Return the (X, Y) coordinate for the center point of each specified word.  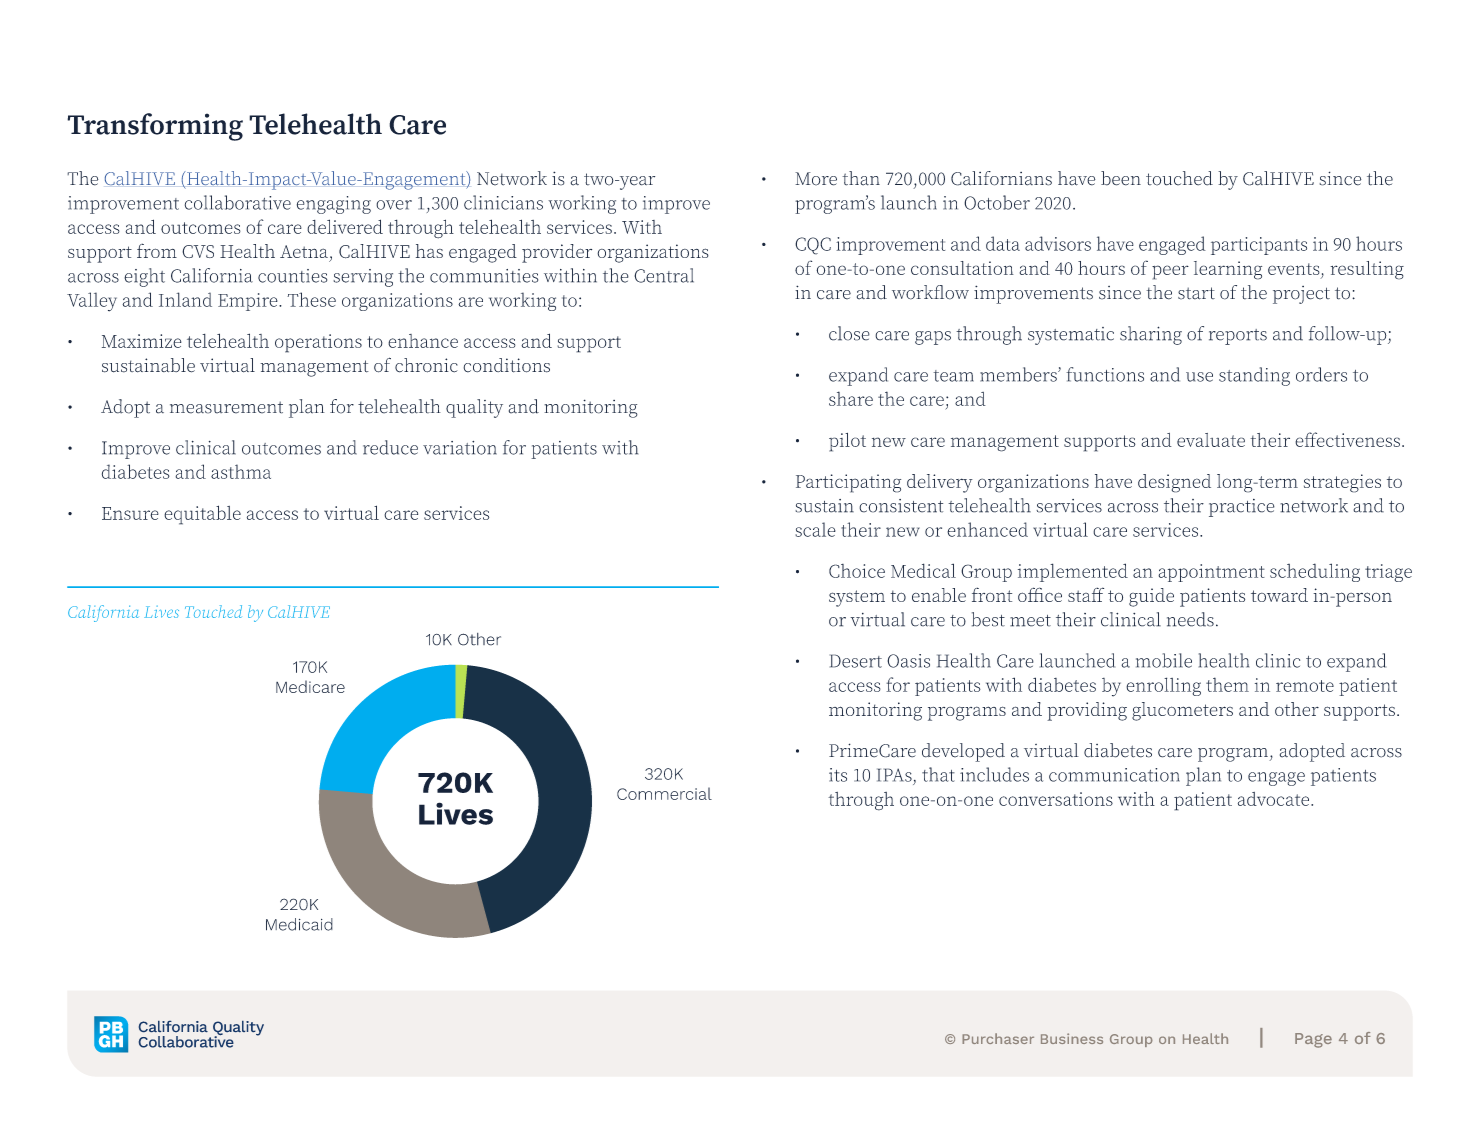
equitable (202, 515)
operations (318, 343)
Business (1072, 1038)
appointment (1211, 573)
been (1121, 178)
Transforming (155, 127)
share (851, 398)
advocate (1275, 799)
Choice (857, 571)
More (816, 179)
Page (1313, 1040)
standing (1254, 376)
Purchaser (998, 1038)
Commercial (664, 793)
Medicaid (299, 924)
